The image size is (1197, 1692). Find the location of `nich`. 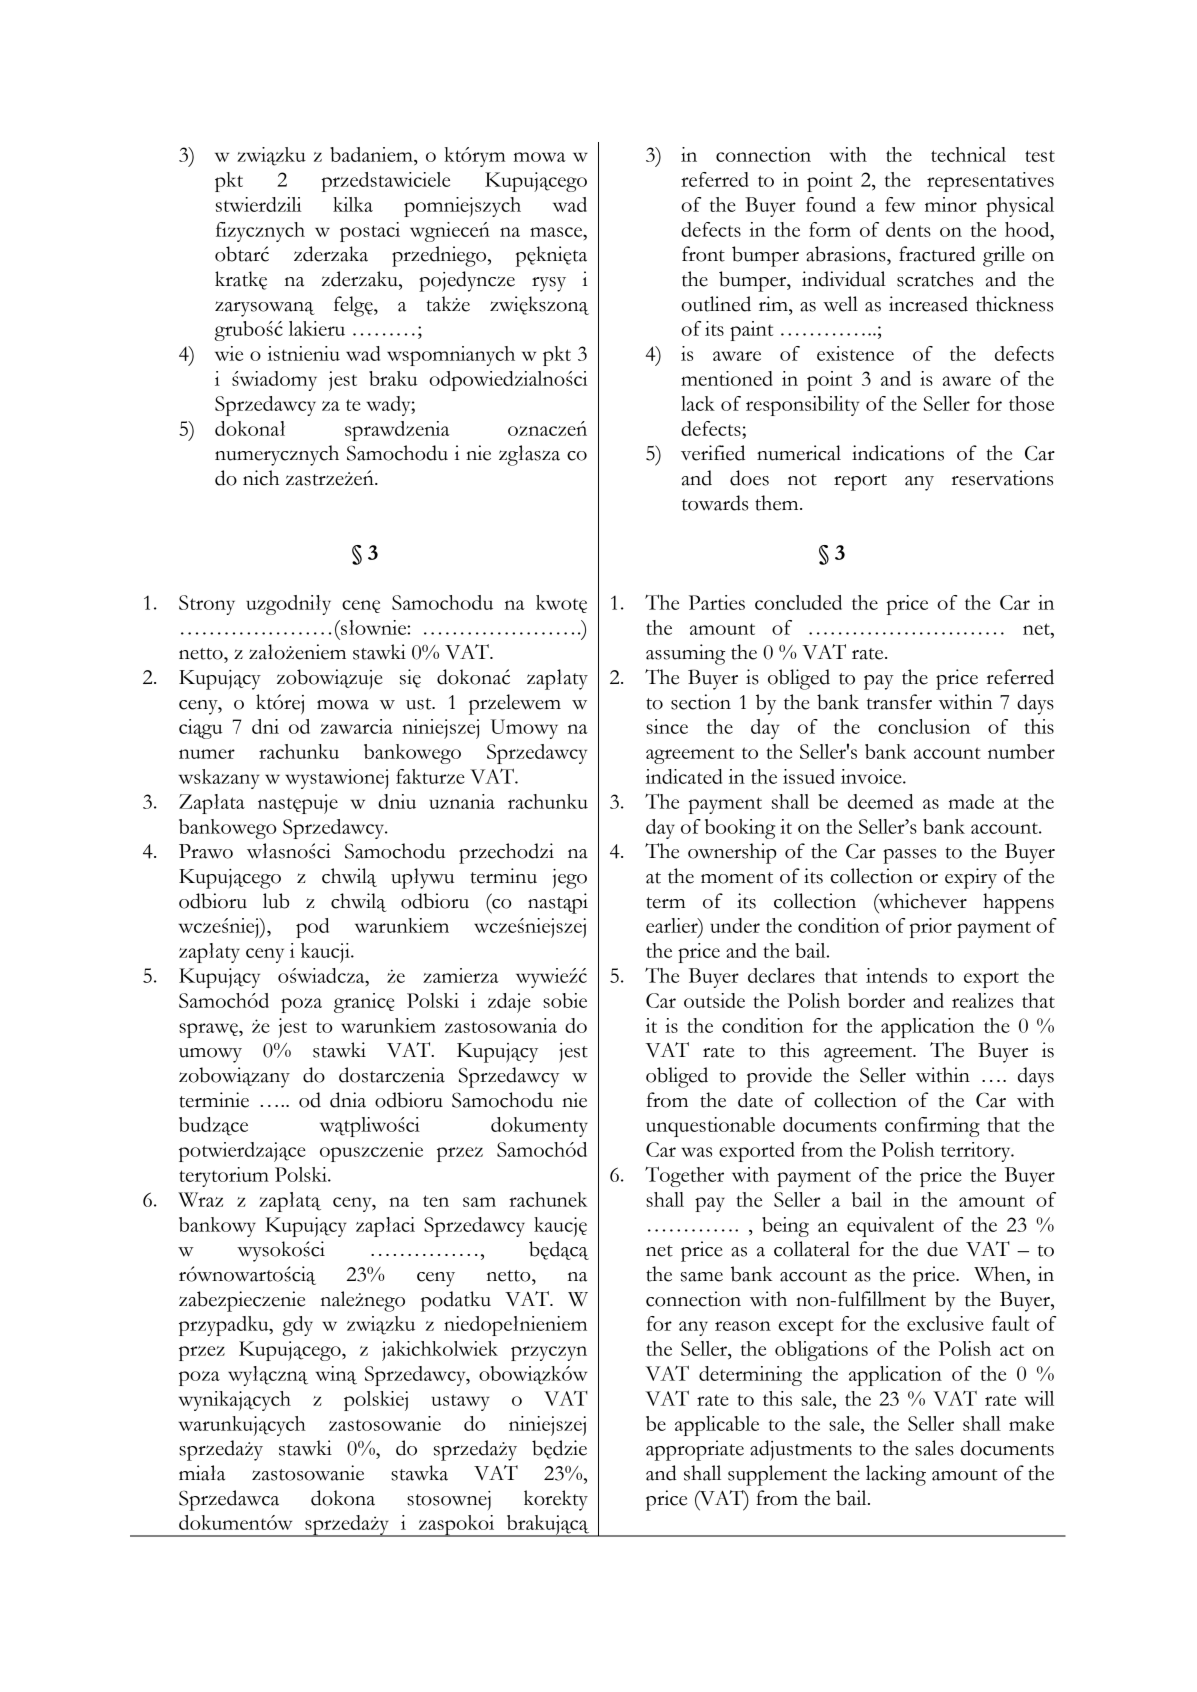

nich is located at coordinates (261, 478).
